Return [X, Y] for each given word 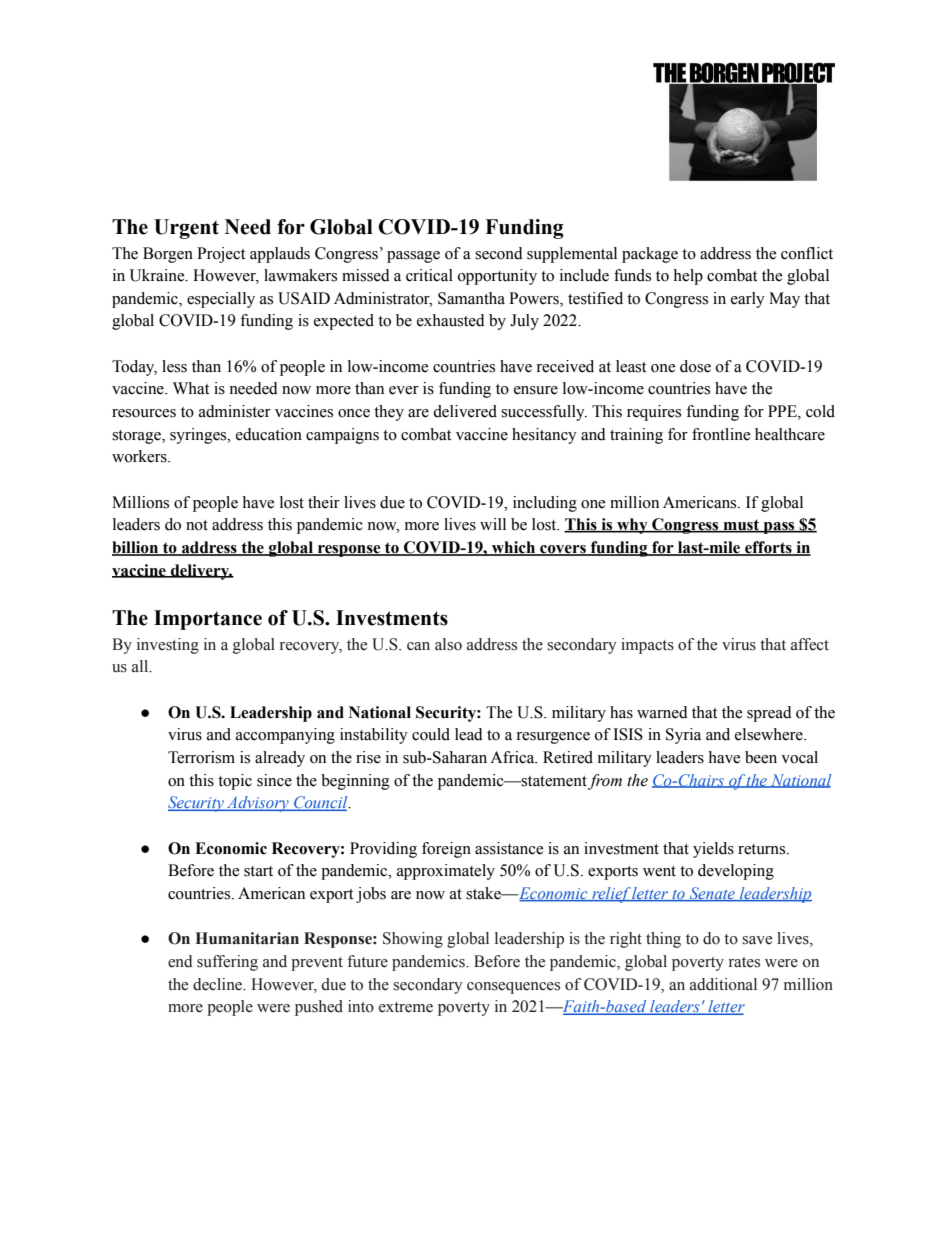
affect [810, 644]
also [448, 644]
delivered [465, 411]
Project [221, 255]
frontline [721, 434]
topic [235, 782]
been [761, 757]
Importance [208, 620]
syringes [199, 436]
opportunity [497, 277]
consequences [513, 988]
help [688, 277]
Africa [513, 757]
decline [219, 984]
